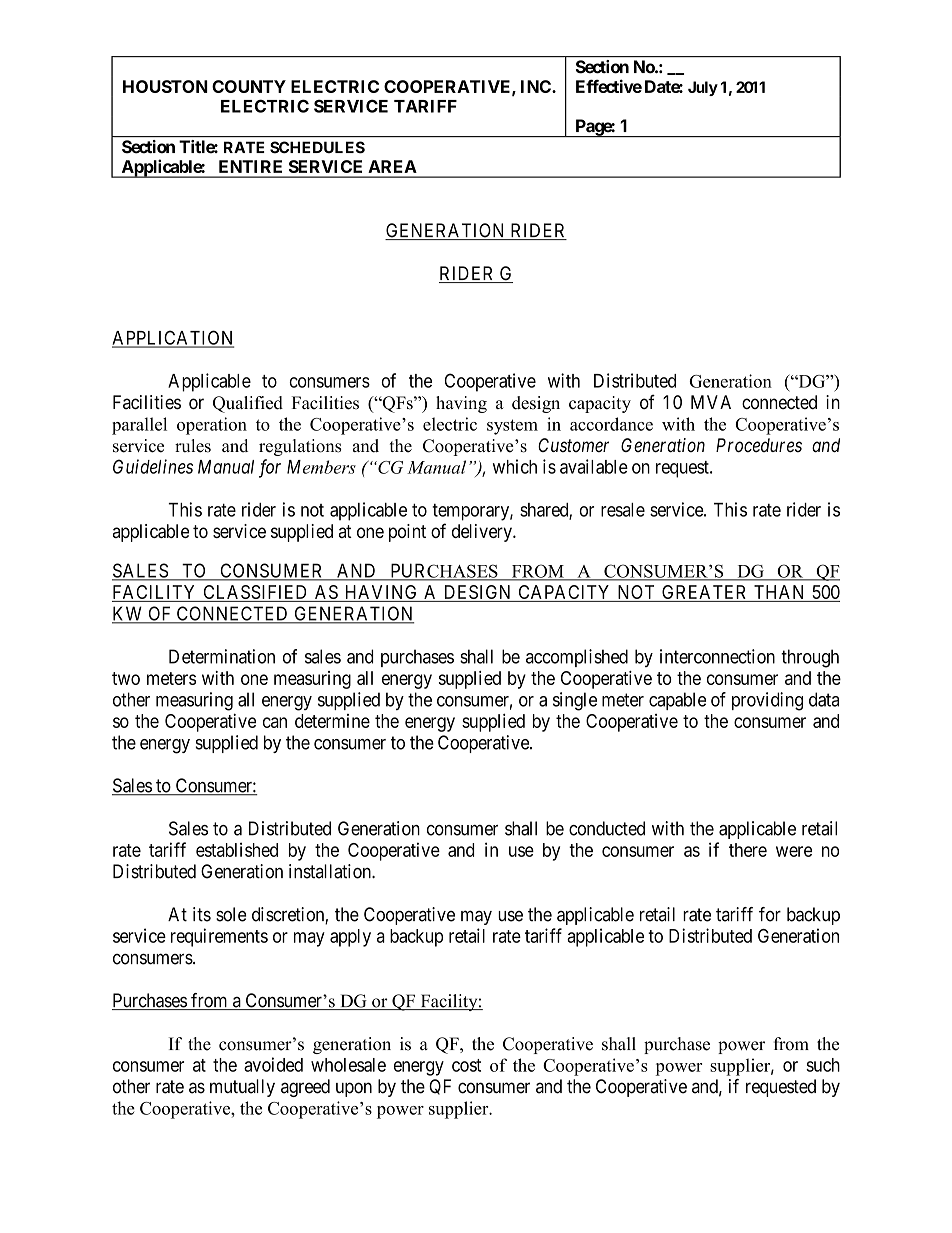 This screenshot has height=1233, width=952. Describe the element at coordinates (703, 88) in the screenshot. I see `July` at that location.
